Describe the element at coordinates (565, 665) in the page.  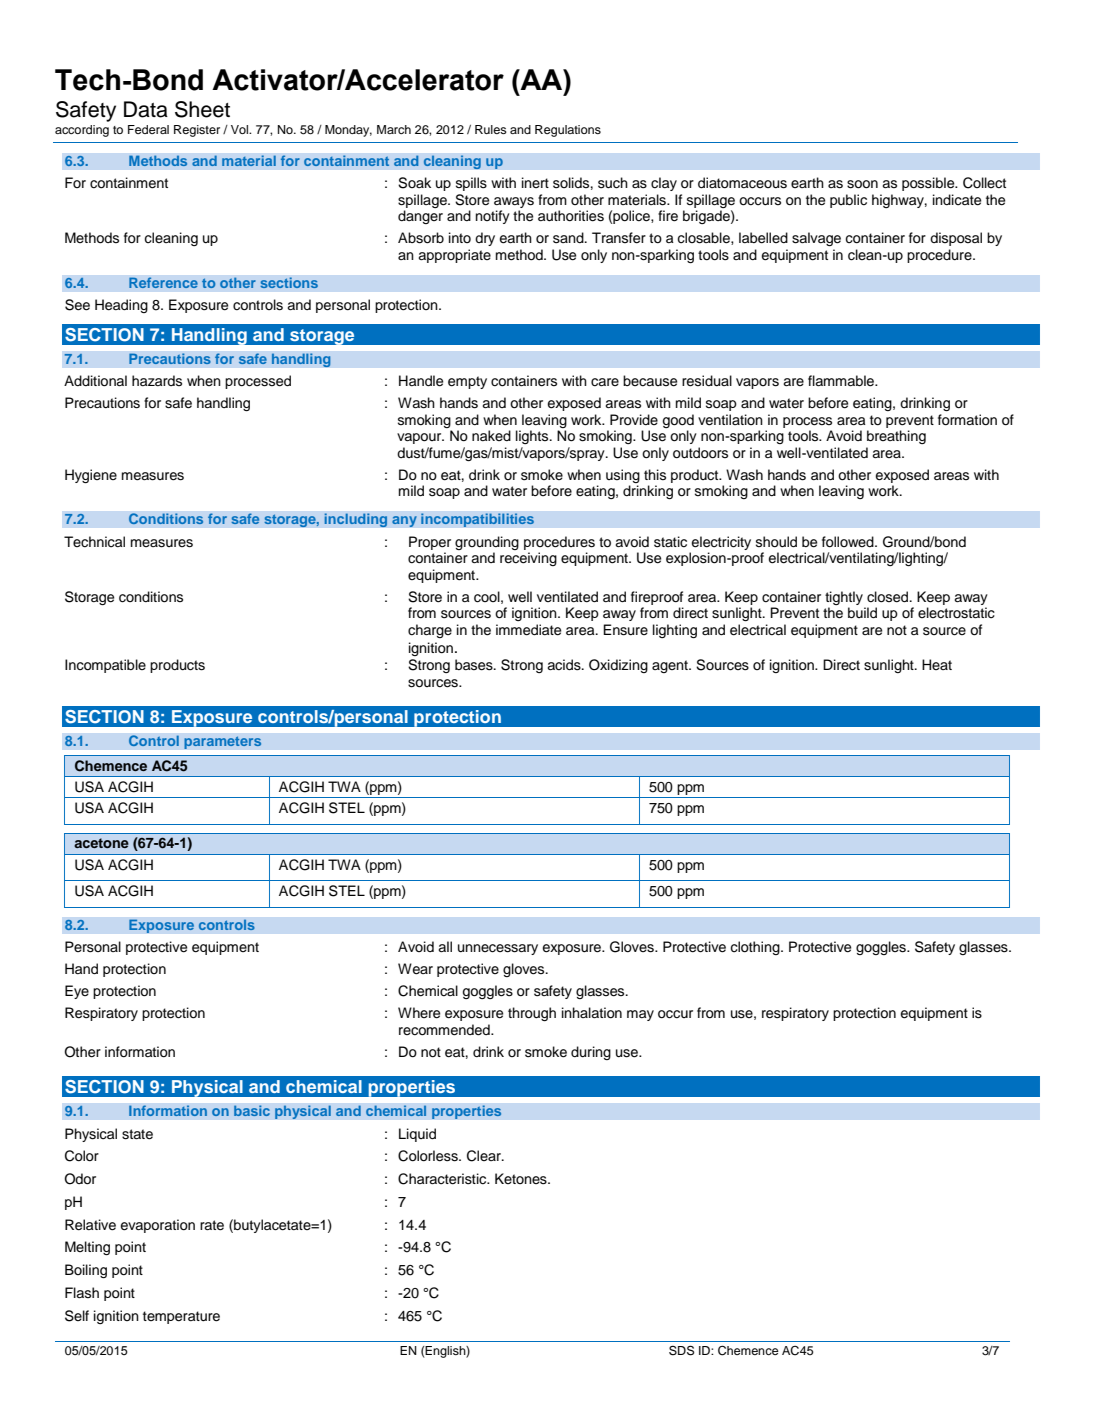
I see `acids` at that location.
